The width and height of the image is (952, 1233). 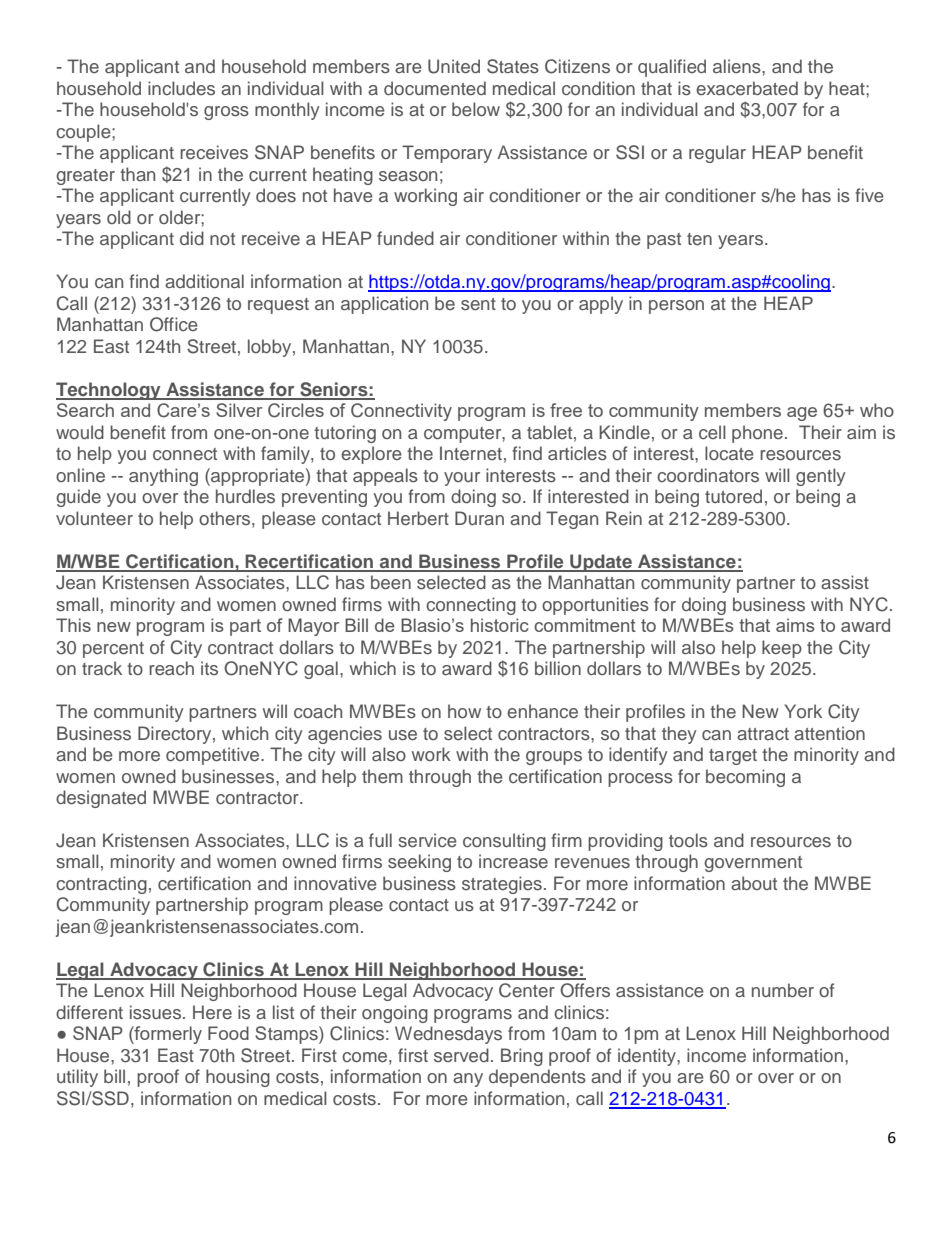 I want to click on served, so click(x=461, y=1055).
